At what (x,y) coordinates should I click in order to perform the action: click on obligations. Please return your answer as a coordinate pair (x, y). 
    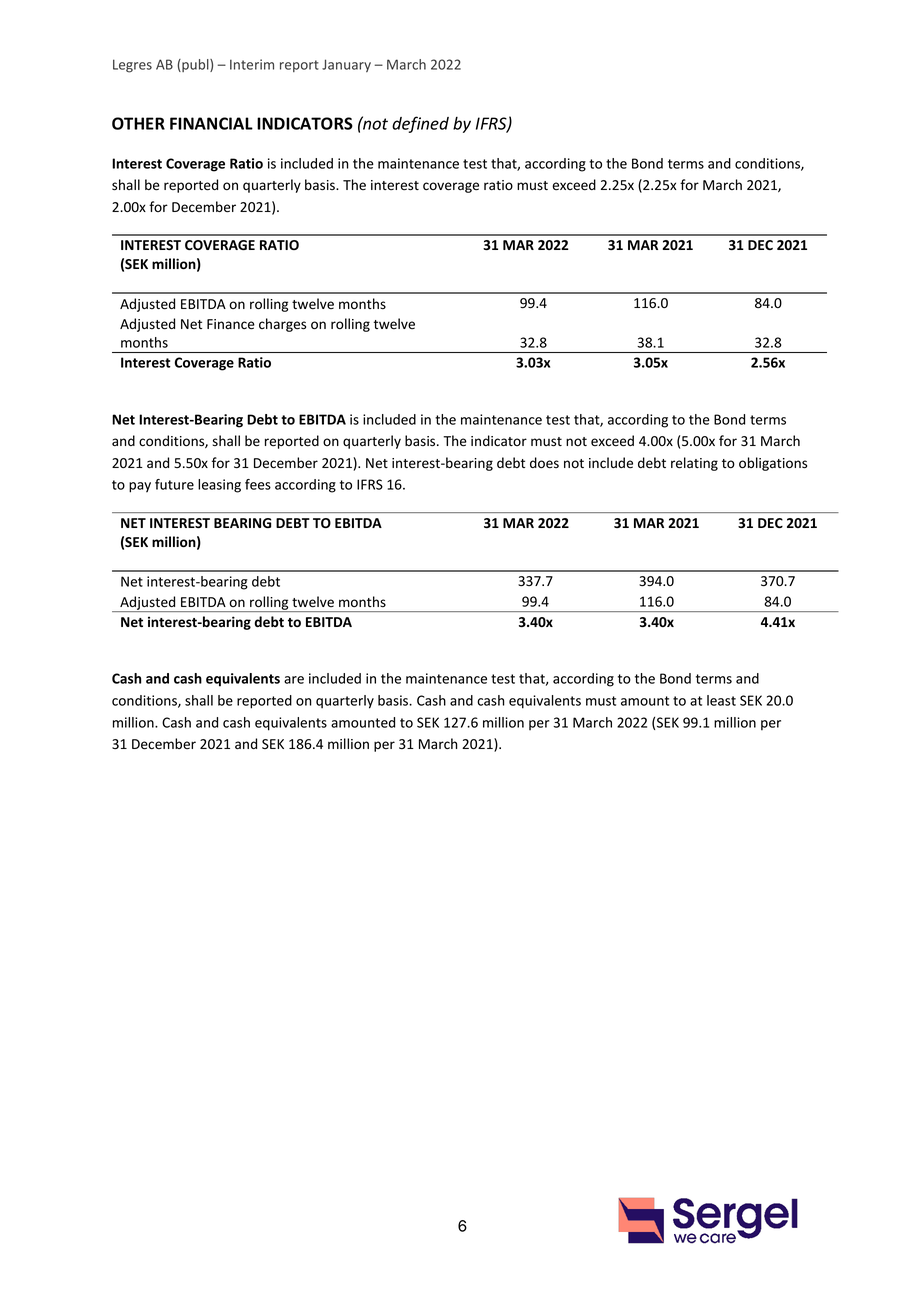
    Looking at the image, I should click on (773, 464).
